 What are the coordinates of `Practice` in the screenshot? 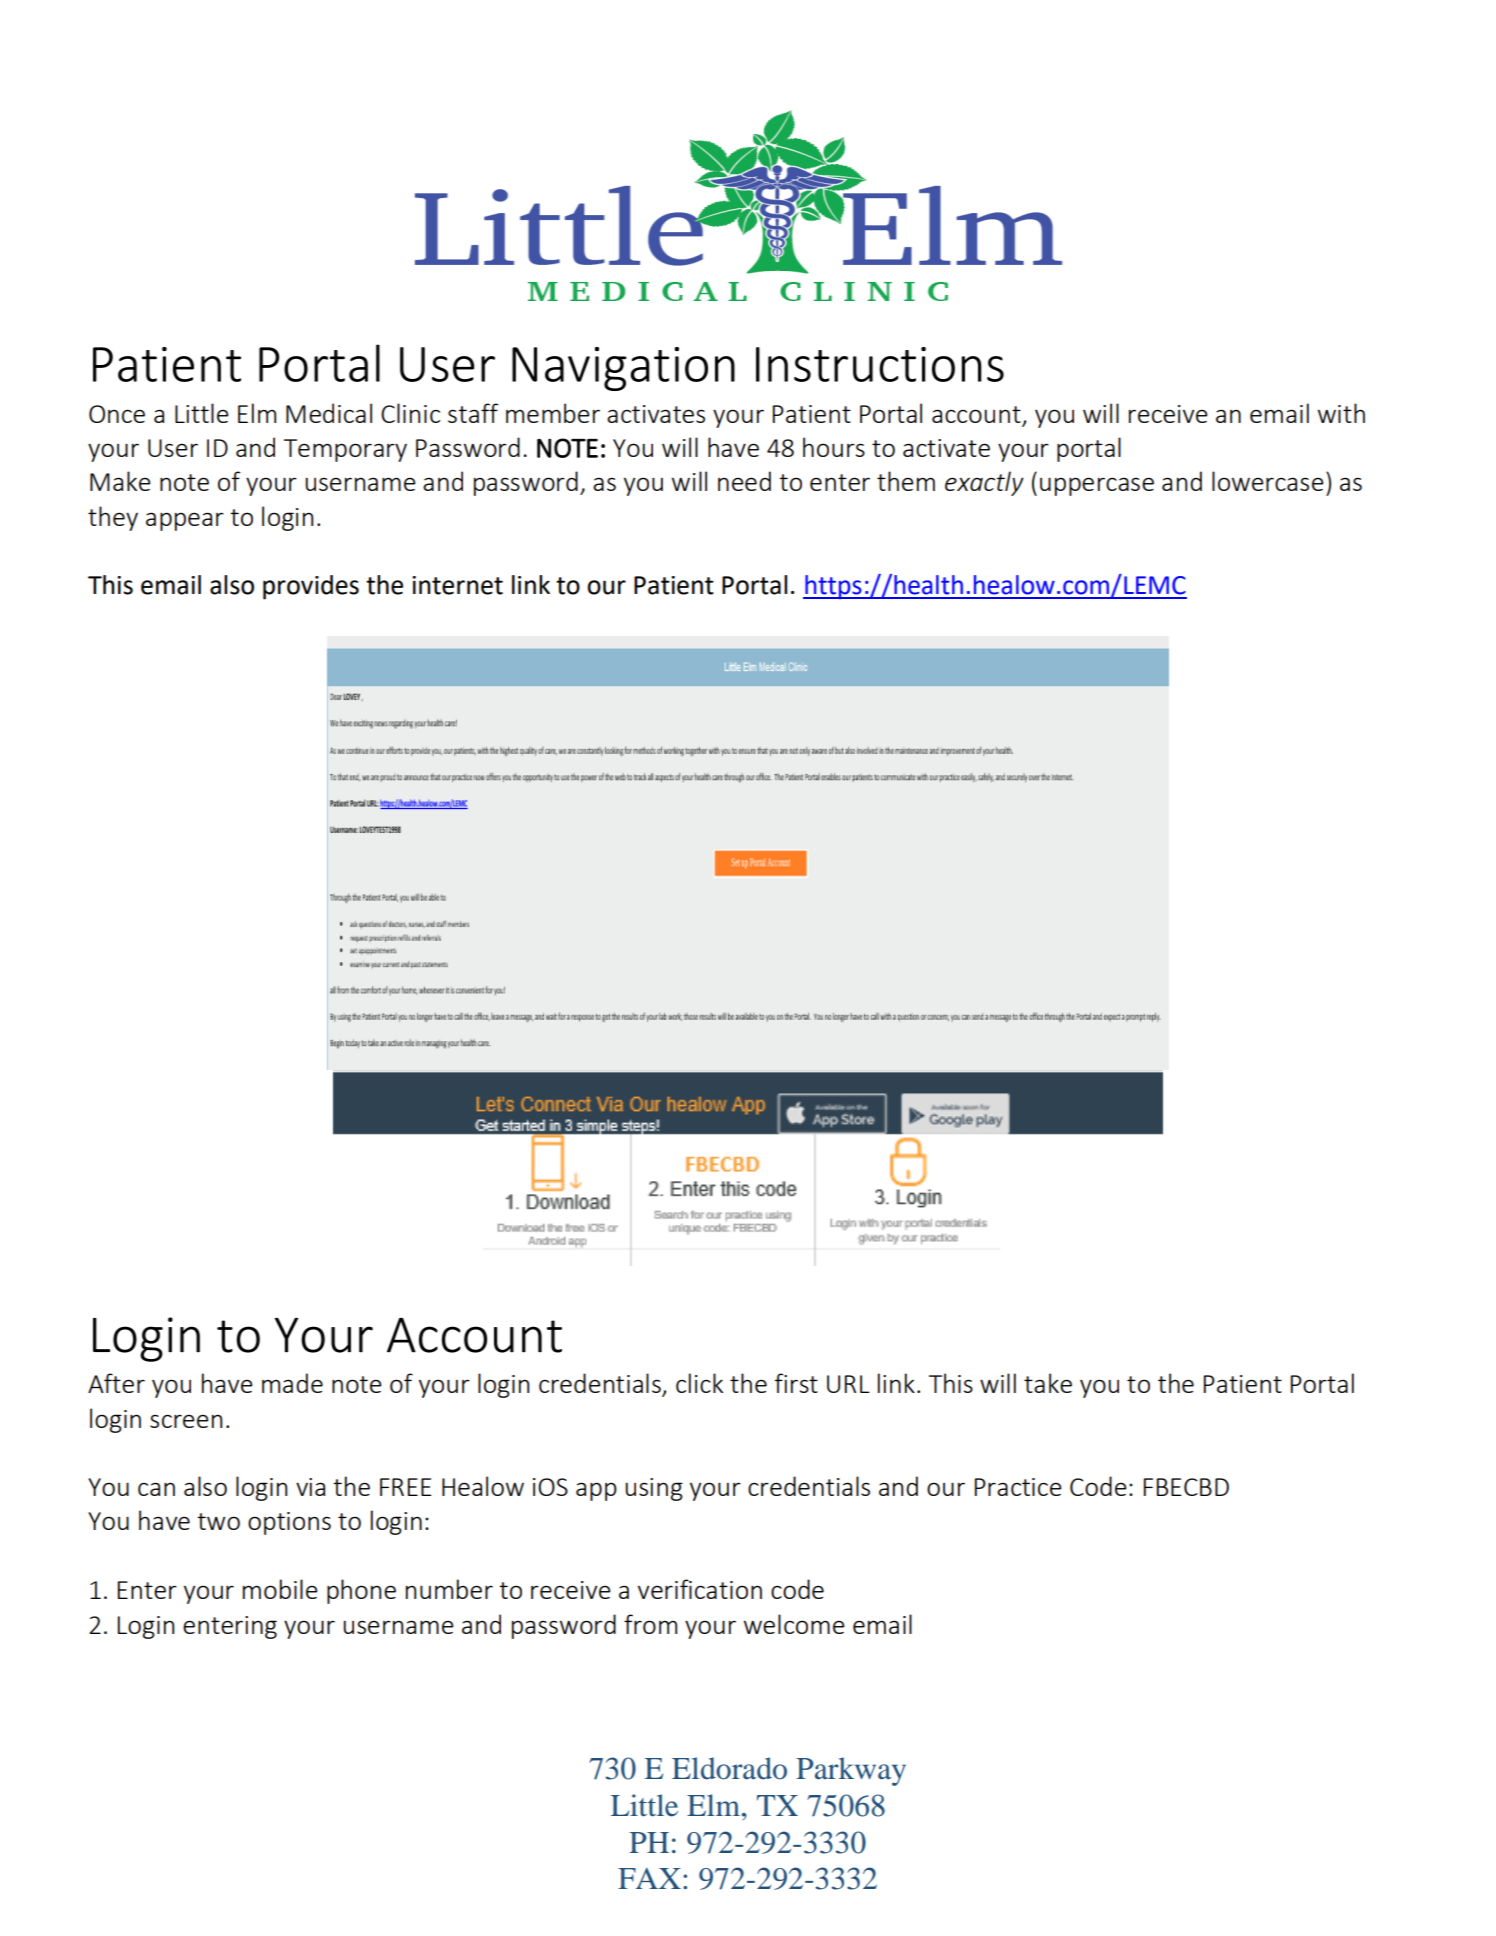 It's located at (1018, 1487).
